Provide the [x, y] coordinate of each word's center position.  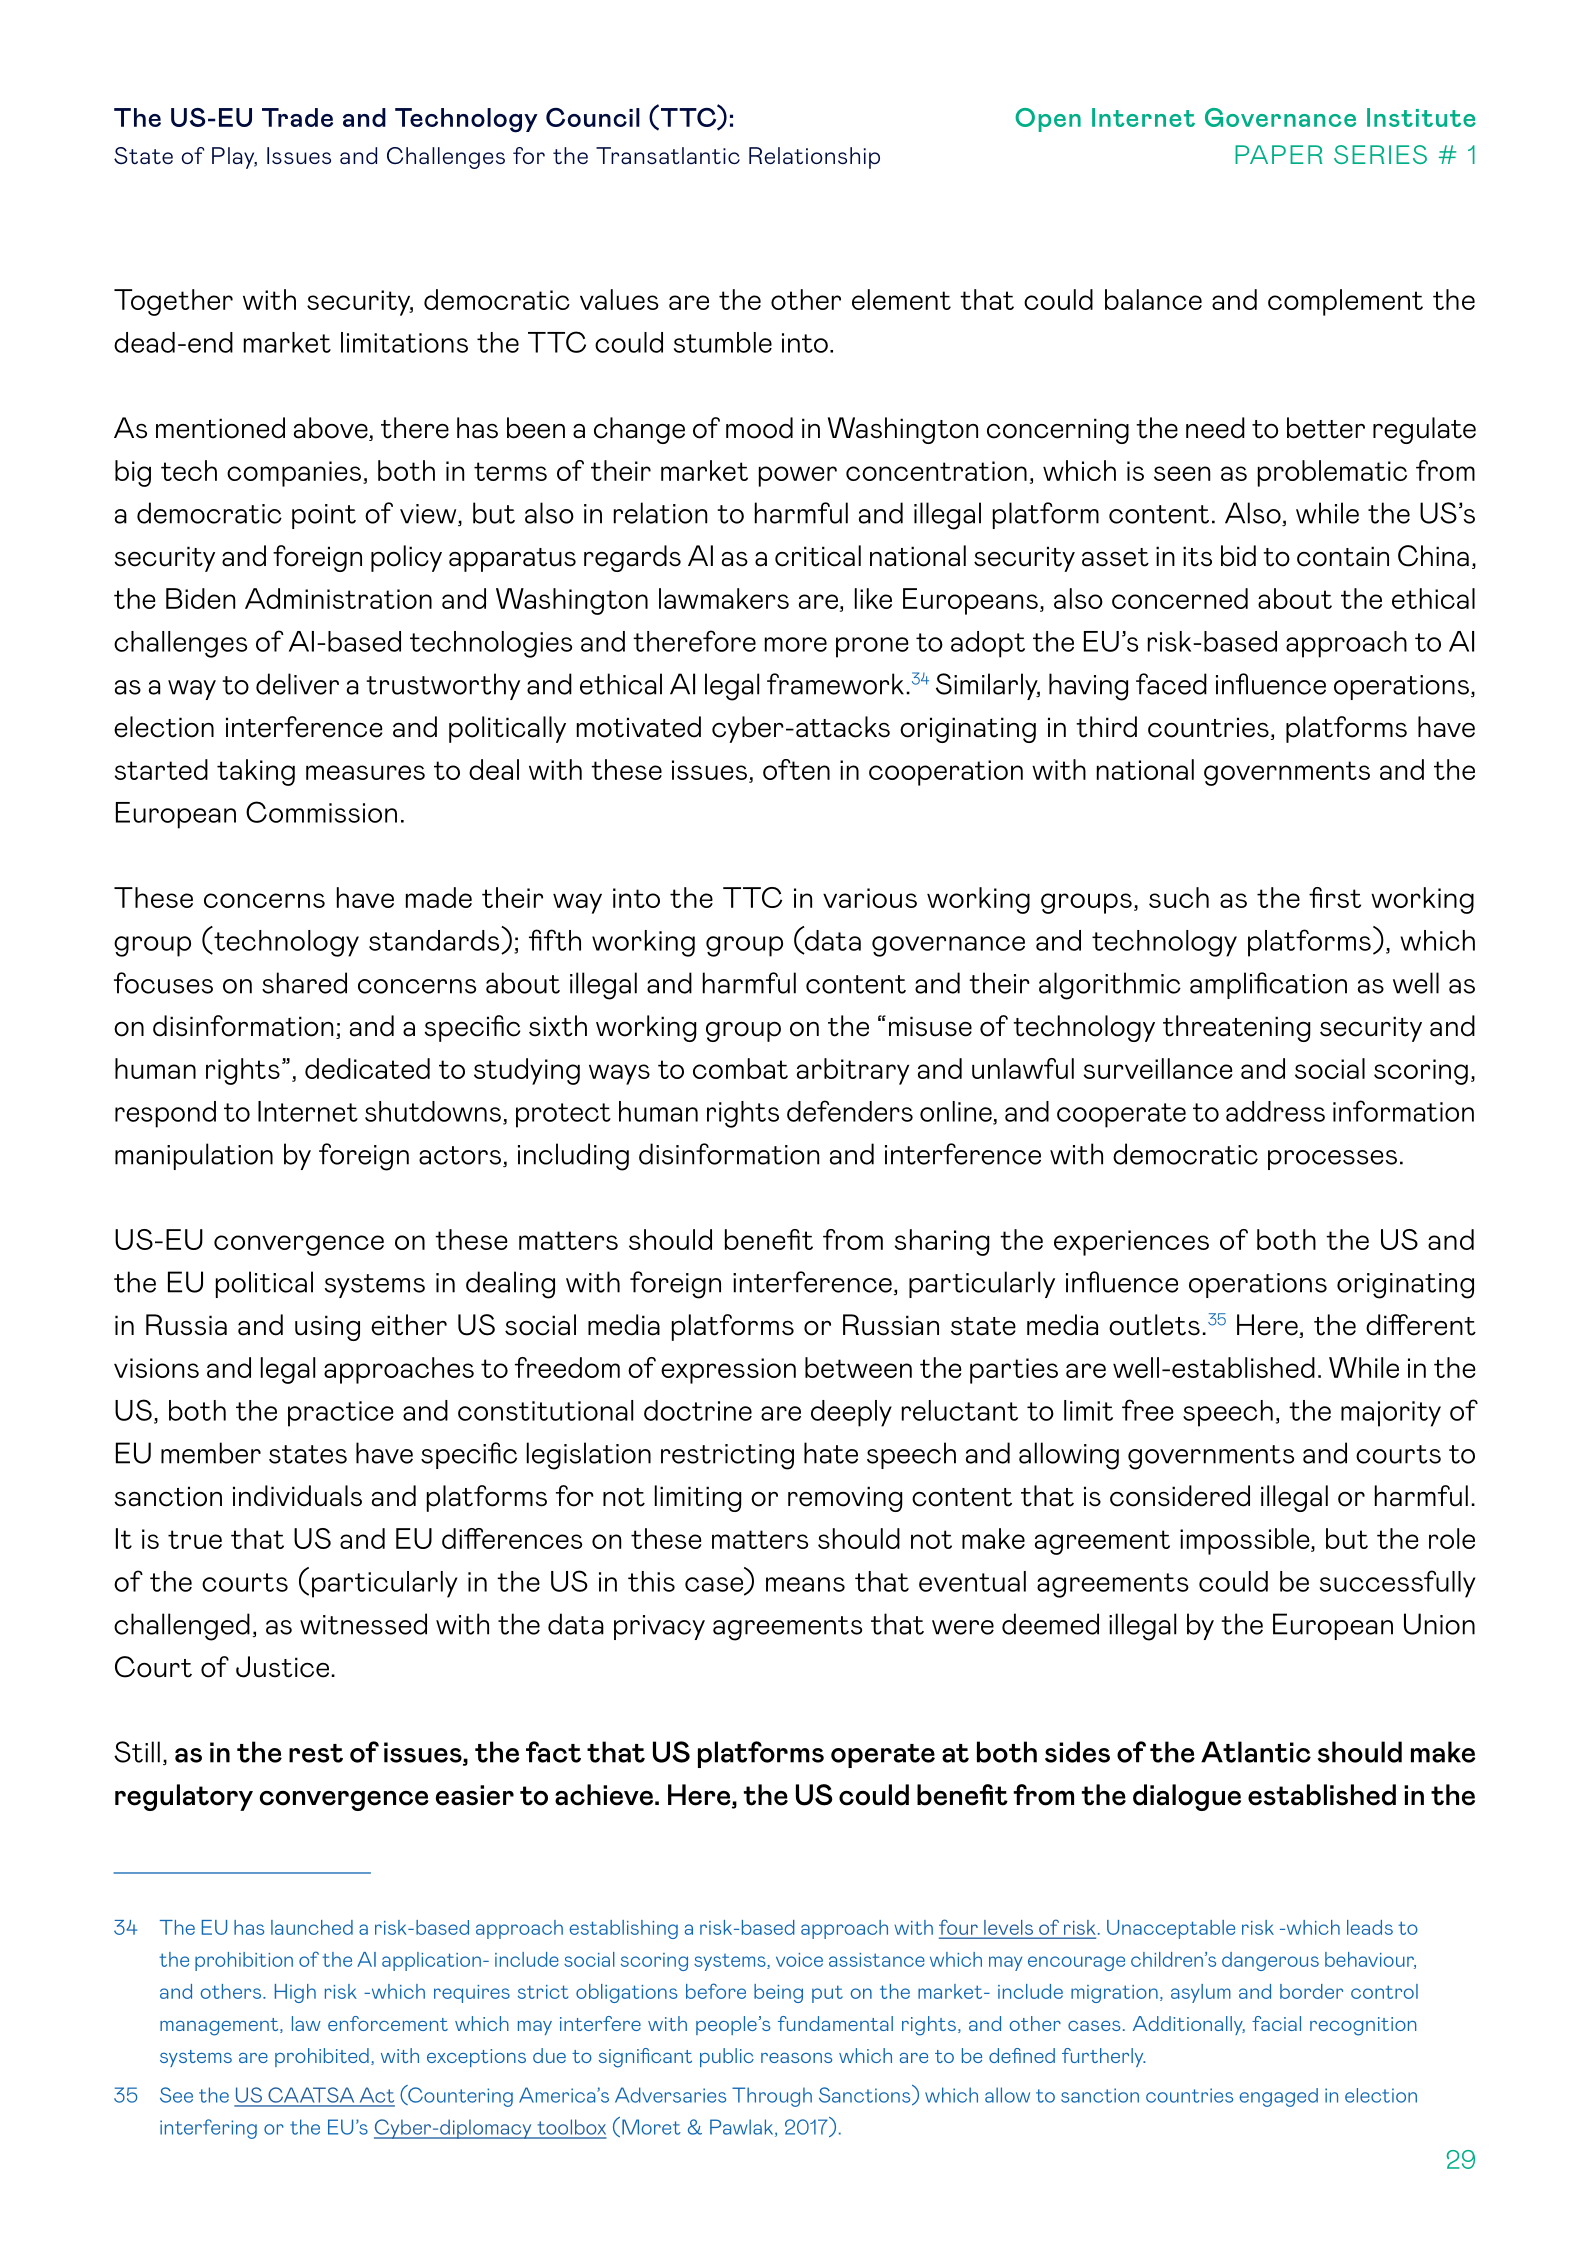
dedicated [367, 1068]
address [1275, 1111]
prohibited [322, 2057]
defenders [850, 1111]
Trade [297, 117]
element [901, 299]
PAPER [1278, 154]
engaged [1278, 2097]
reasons [796, 2058]
